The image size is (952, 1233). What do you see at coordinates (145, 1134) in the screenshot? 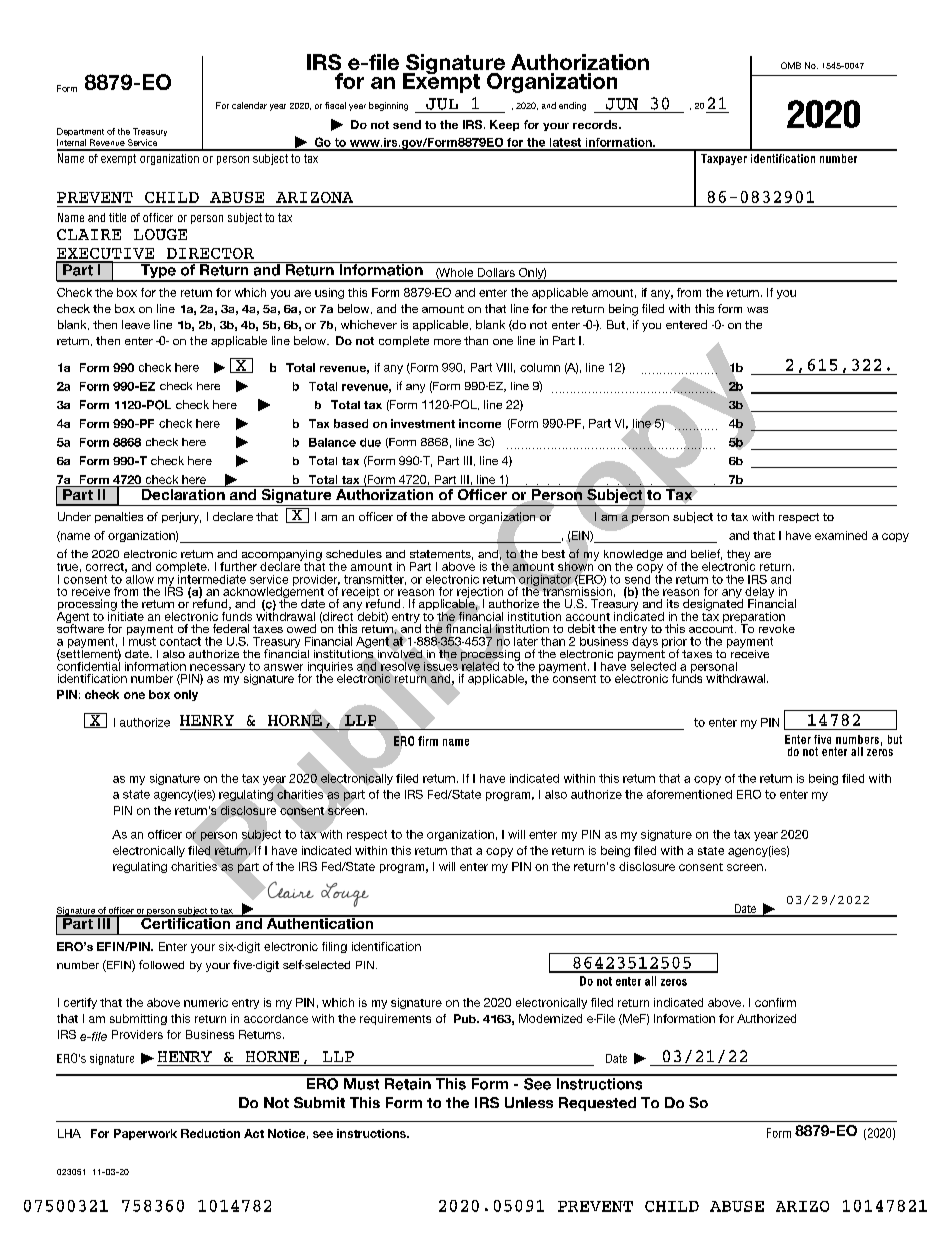
I see `Paperwork` at bounding box center [145, 1134].
